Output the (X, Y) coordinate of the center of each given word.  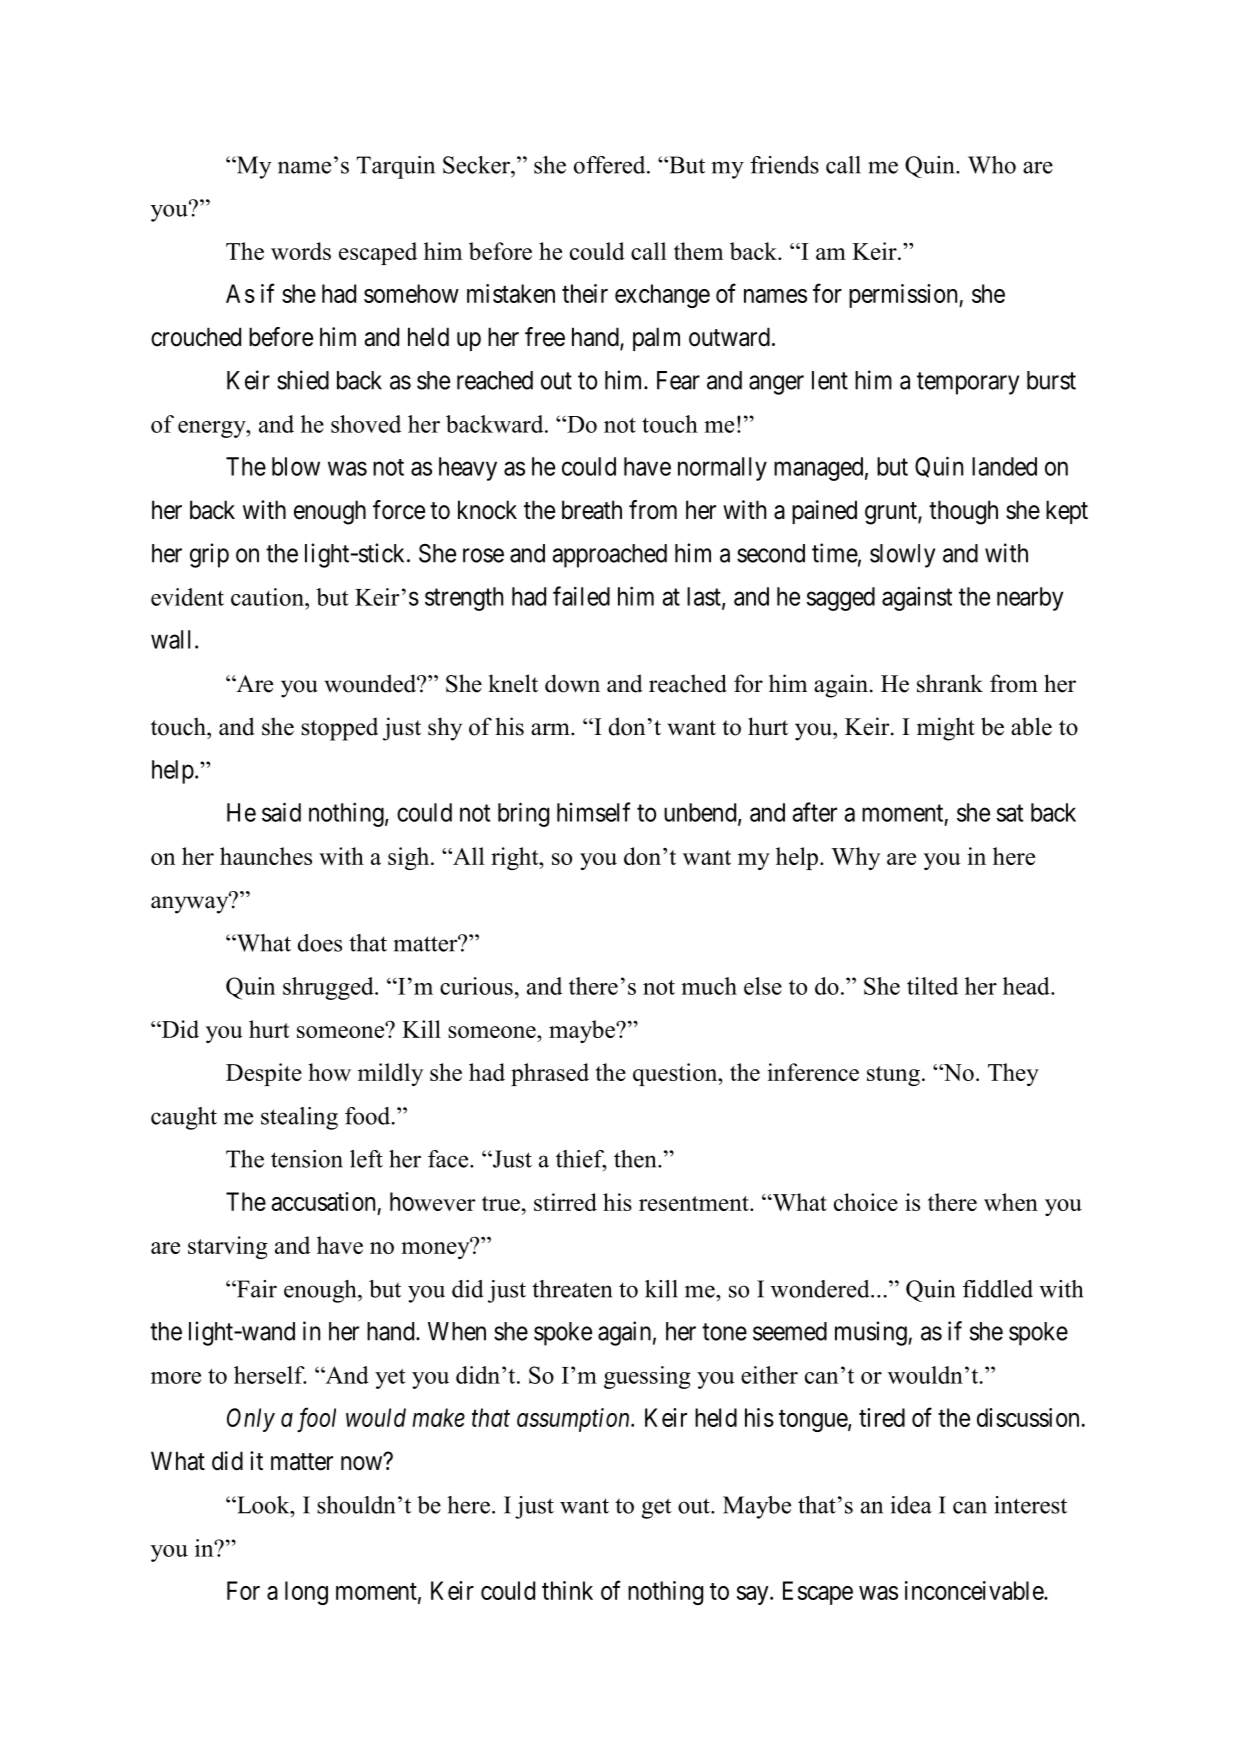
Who (992, 165)
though (963, 512)
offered (611, 165)
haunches (266, 856)
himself (593, 812)
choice (866, 1202)
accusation (323, 1201)
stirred (565, 1202)
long (306, 1593)
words (301, 251)
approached (609, 556)
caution (268, 597)
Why (855, 858)
